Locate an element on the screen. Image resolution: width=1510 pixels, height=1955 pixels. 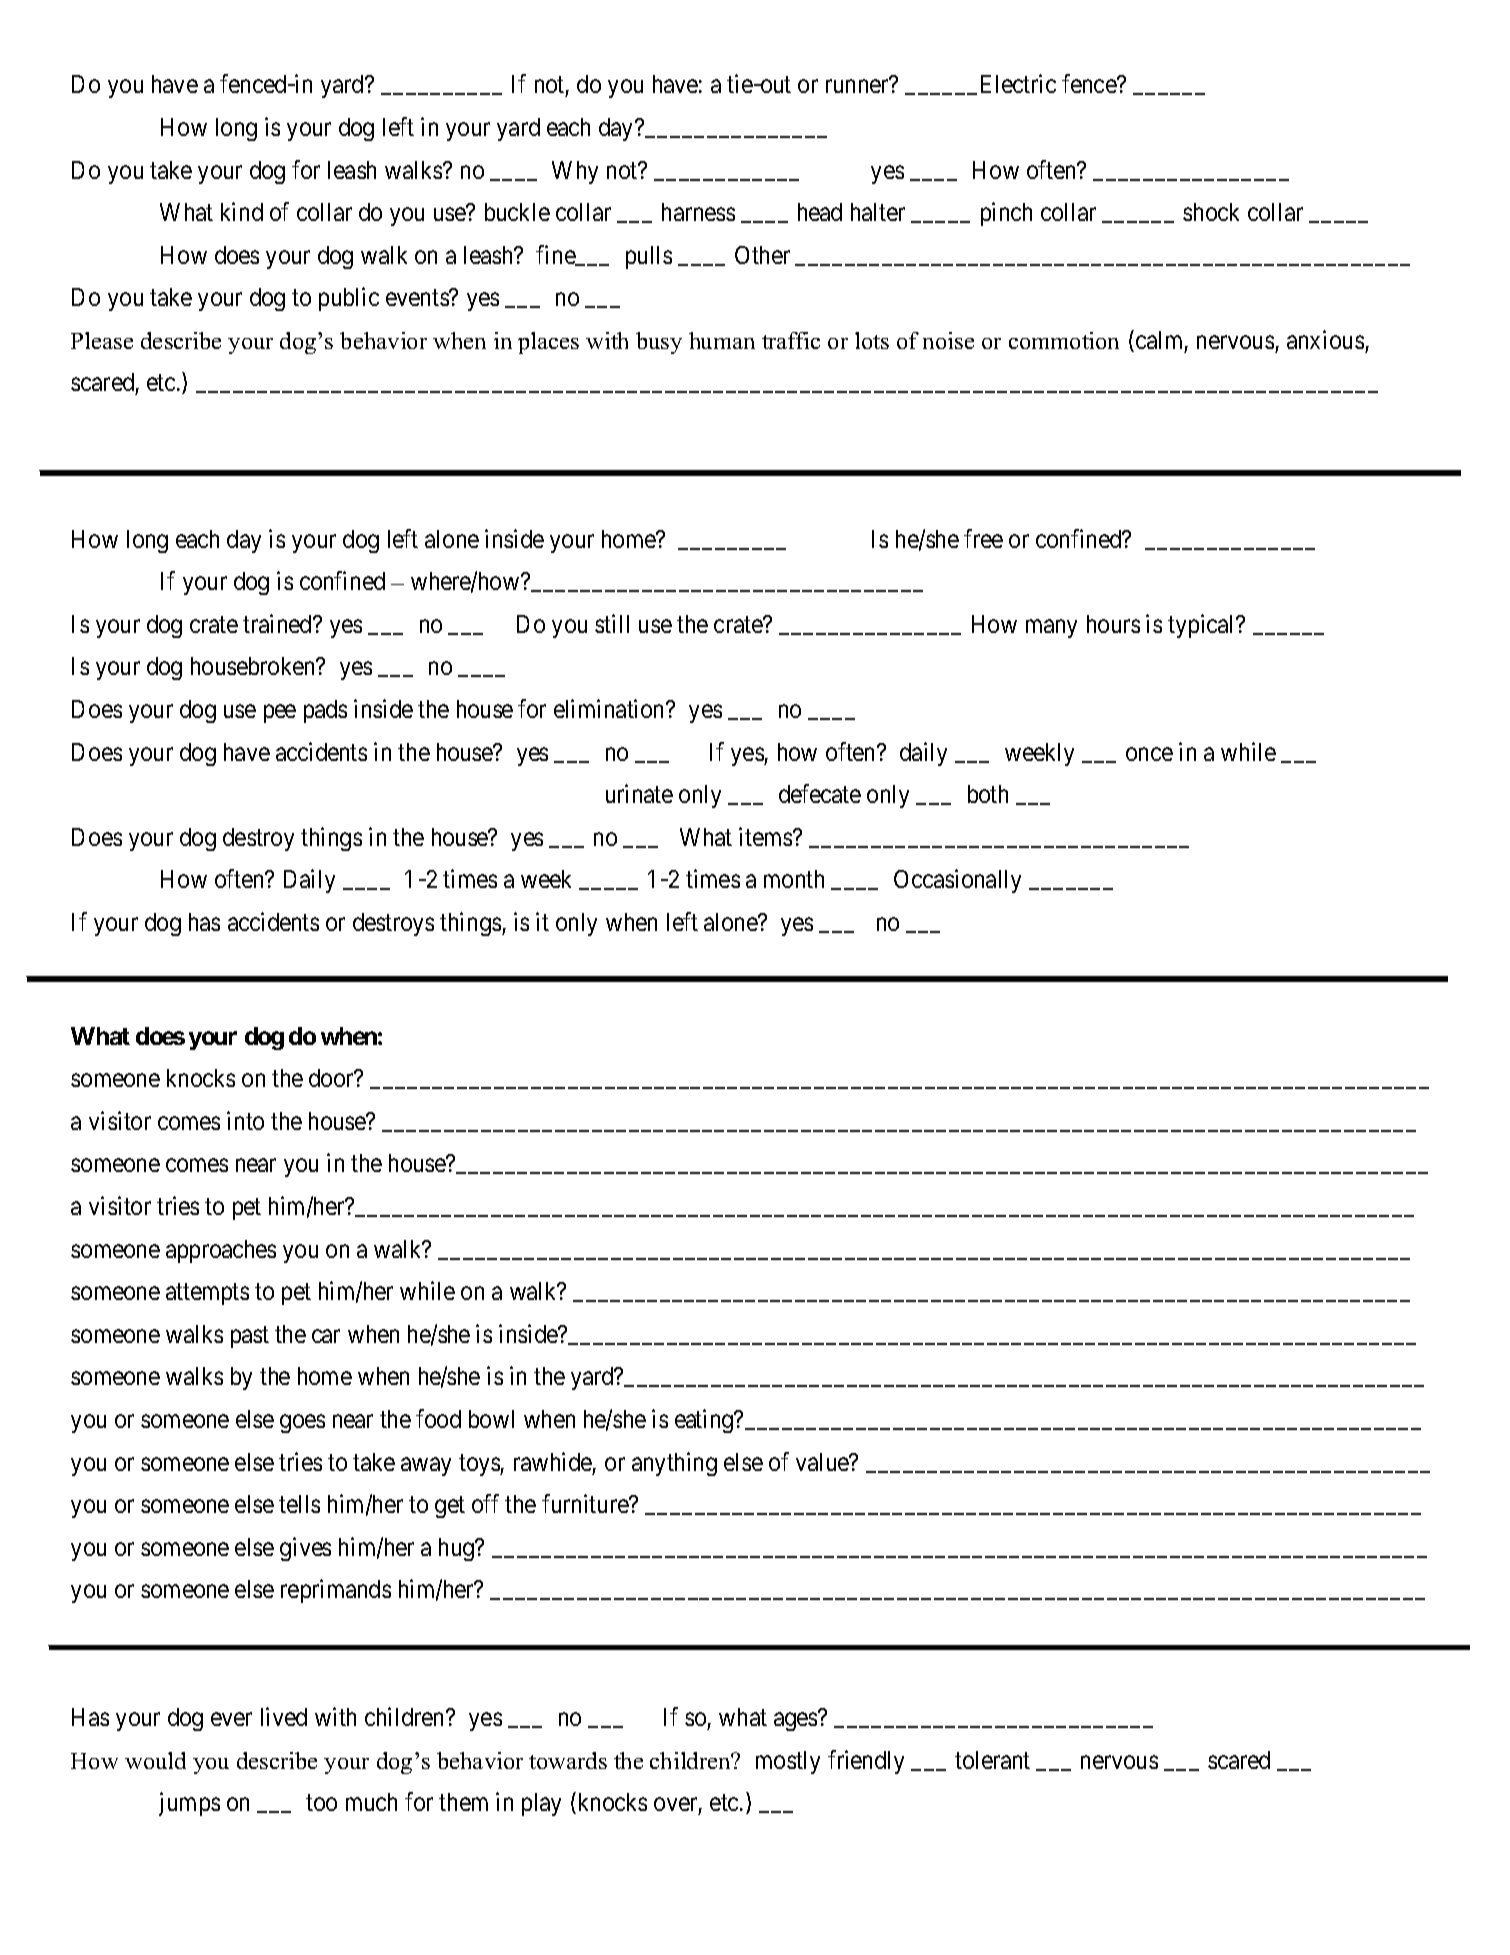
month is located at coordinates (794, 879).
